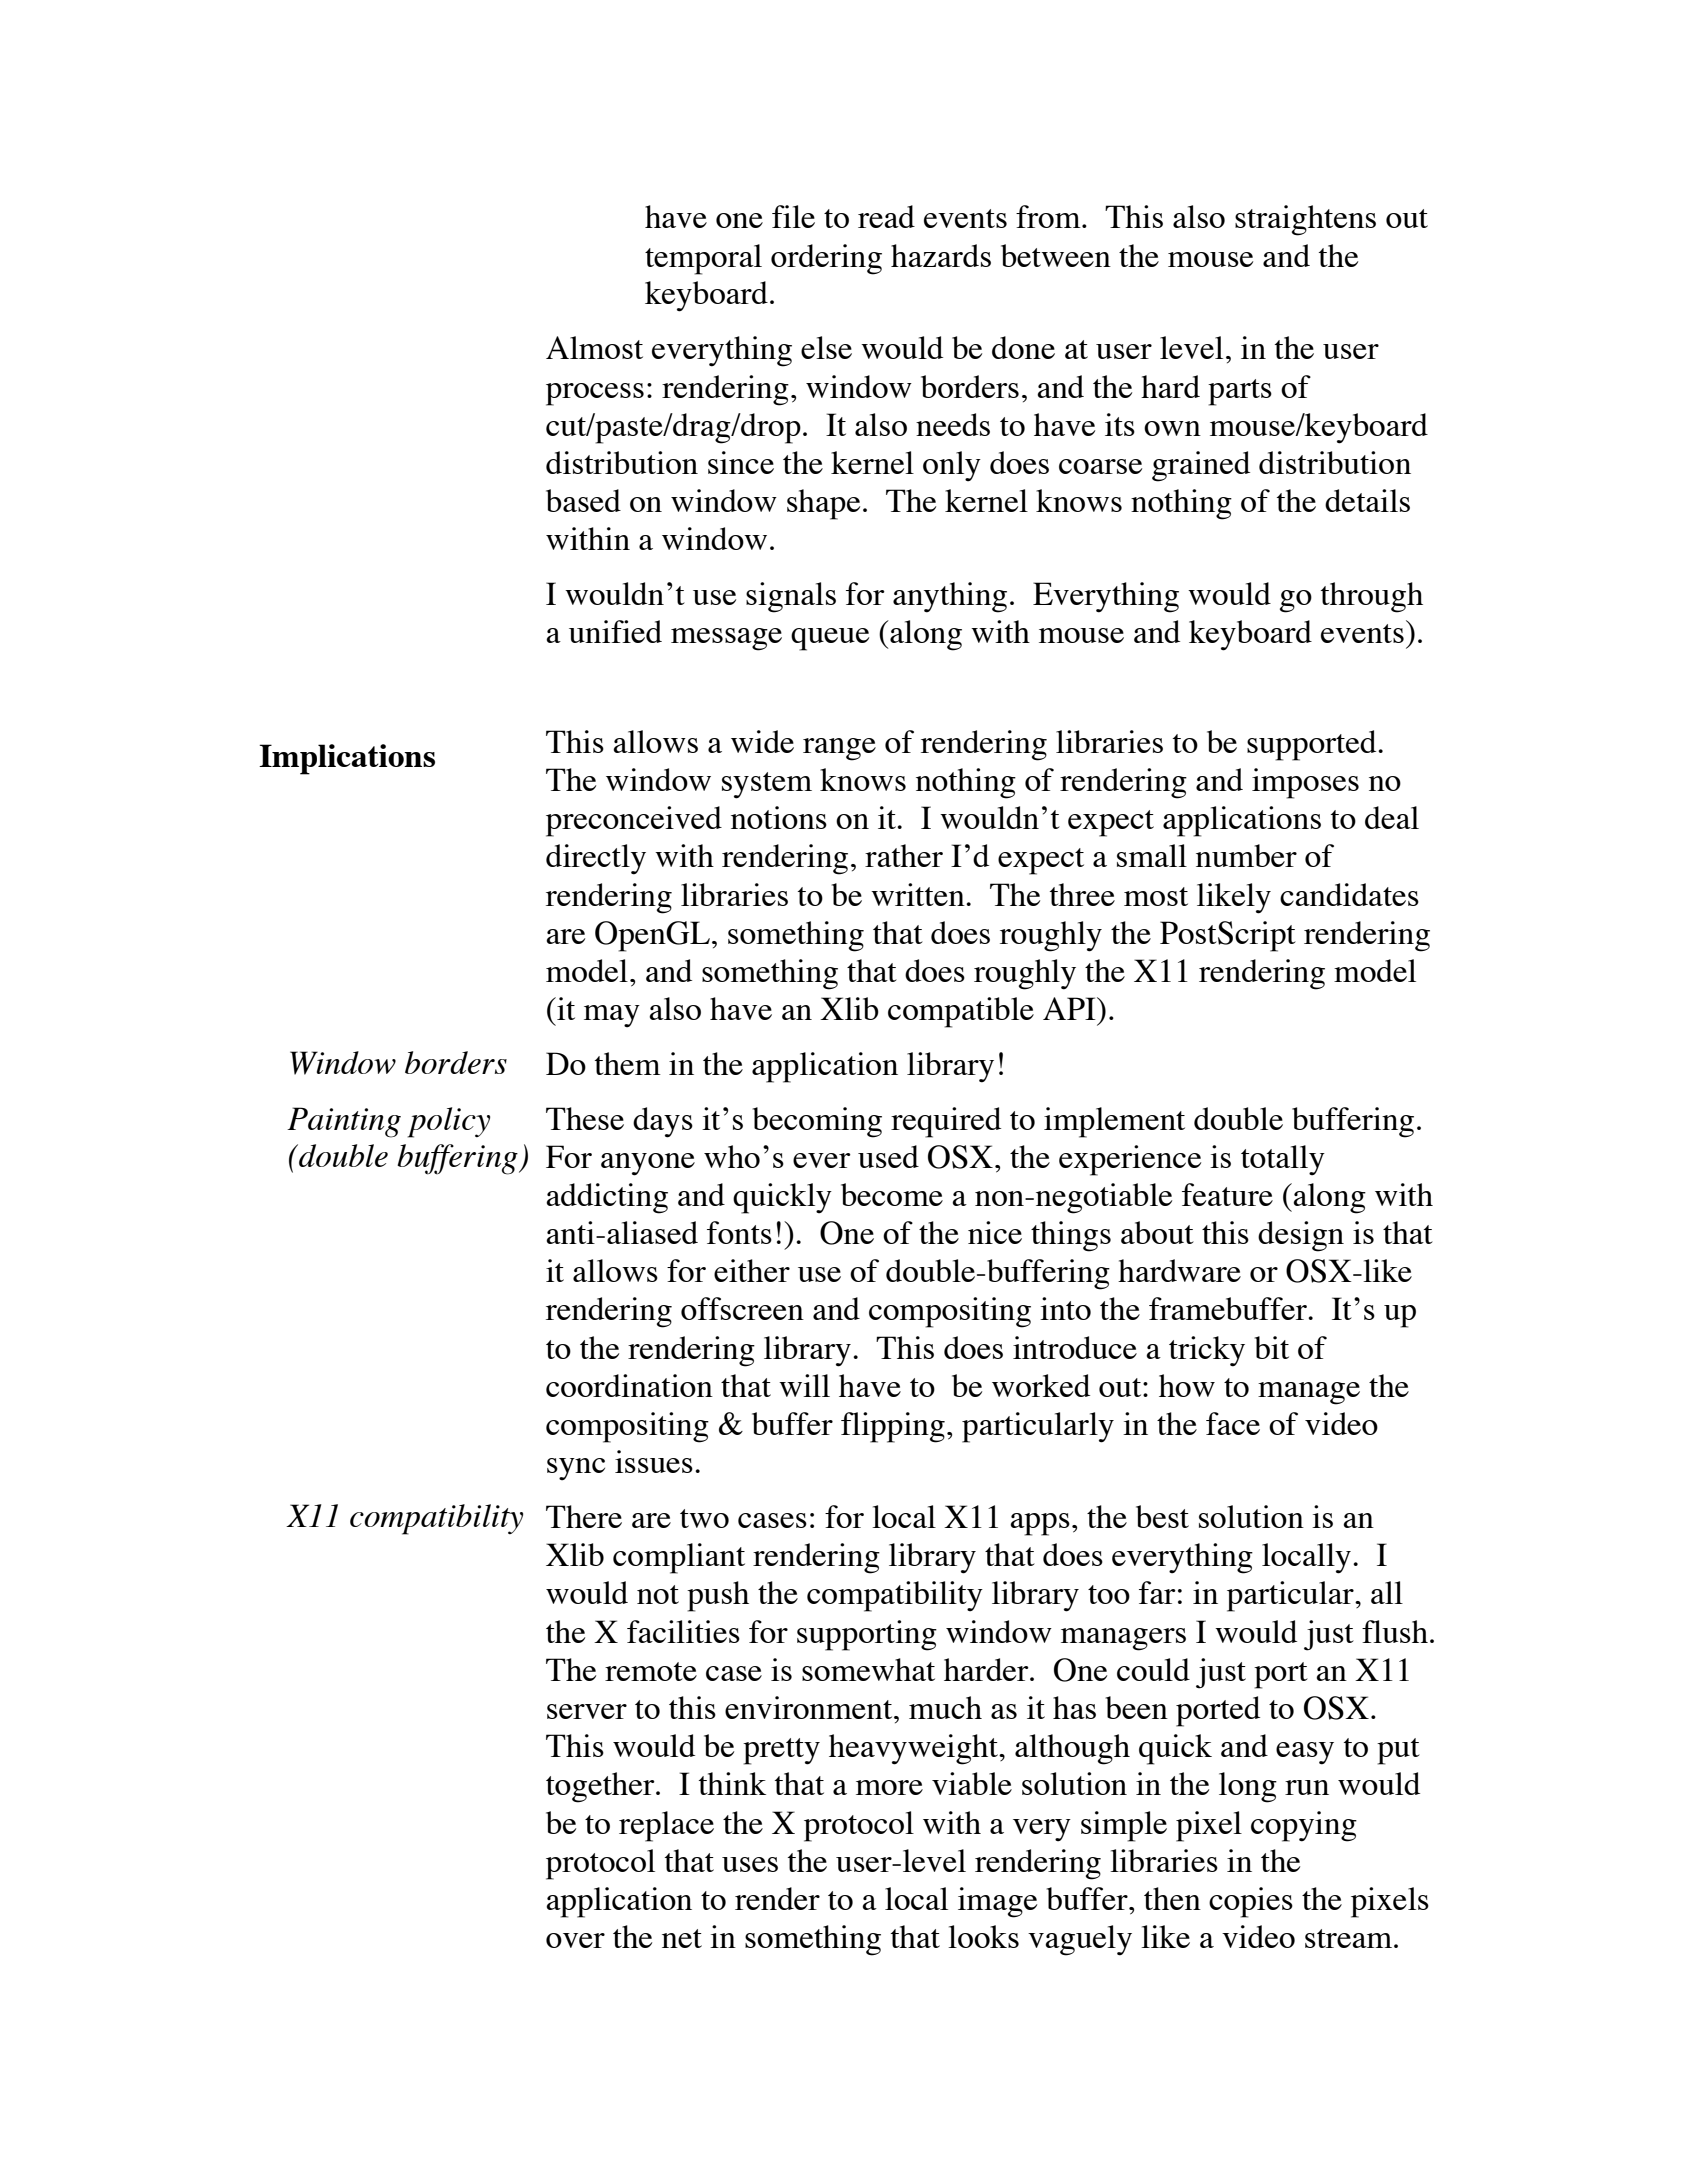 The image size is (1687, 2183). What do you see at coordinates (750, 1864) in the document?
I see `uses` at bounding box center [750, 1864].
